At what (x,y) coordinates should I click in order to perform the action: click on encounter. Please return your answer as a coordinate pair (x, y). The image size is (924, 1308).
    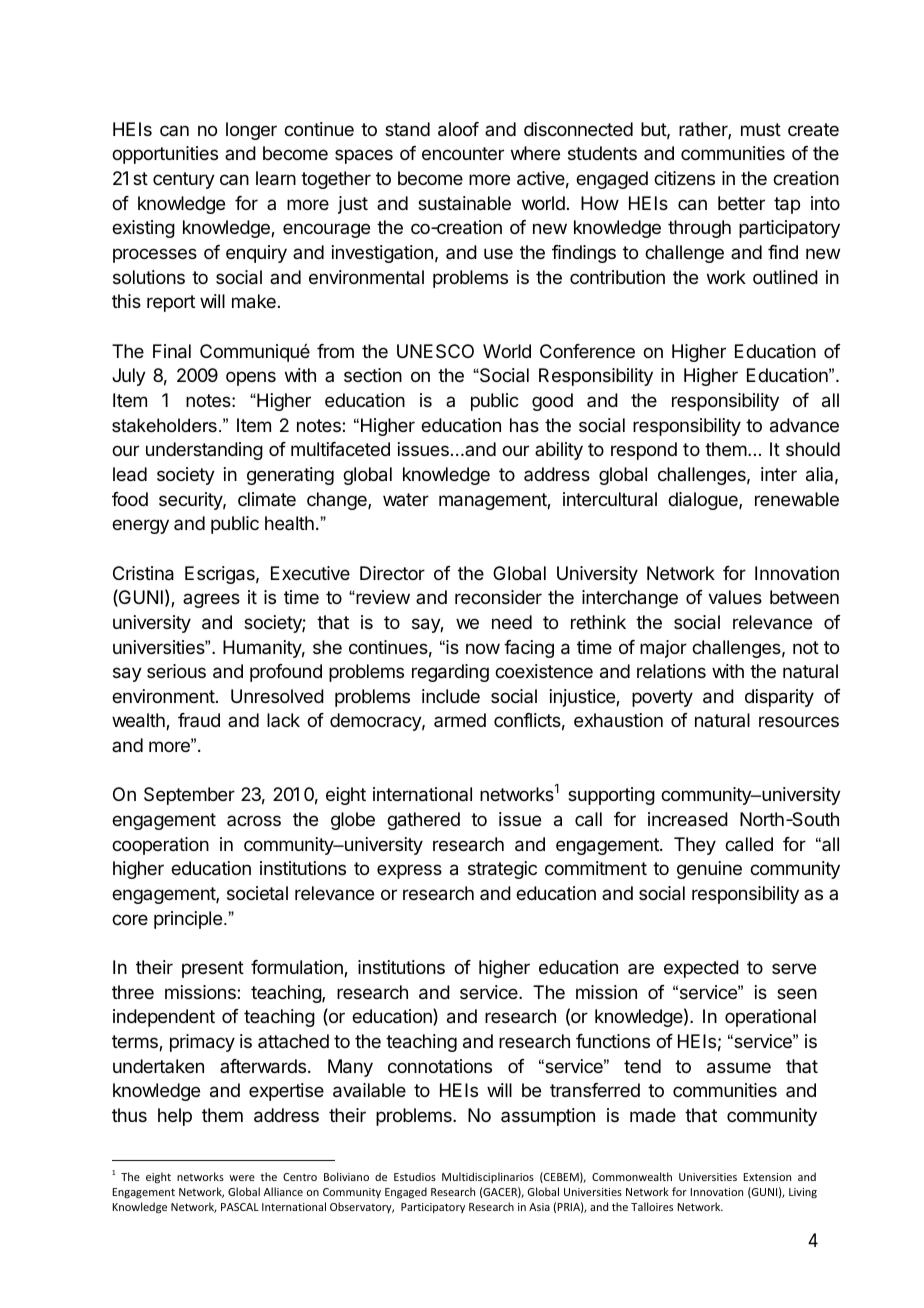
    Looking at the image, I should click on (463, 153).
